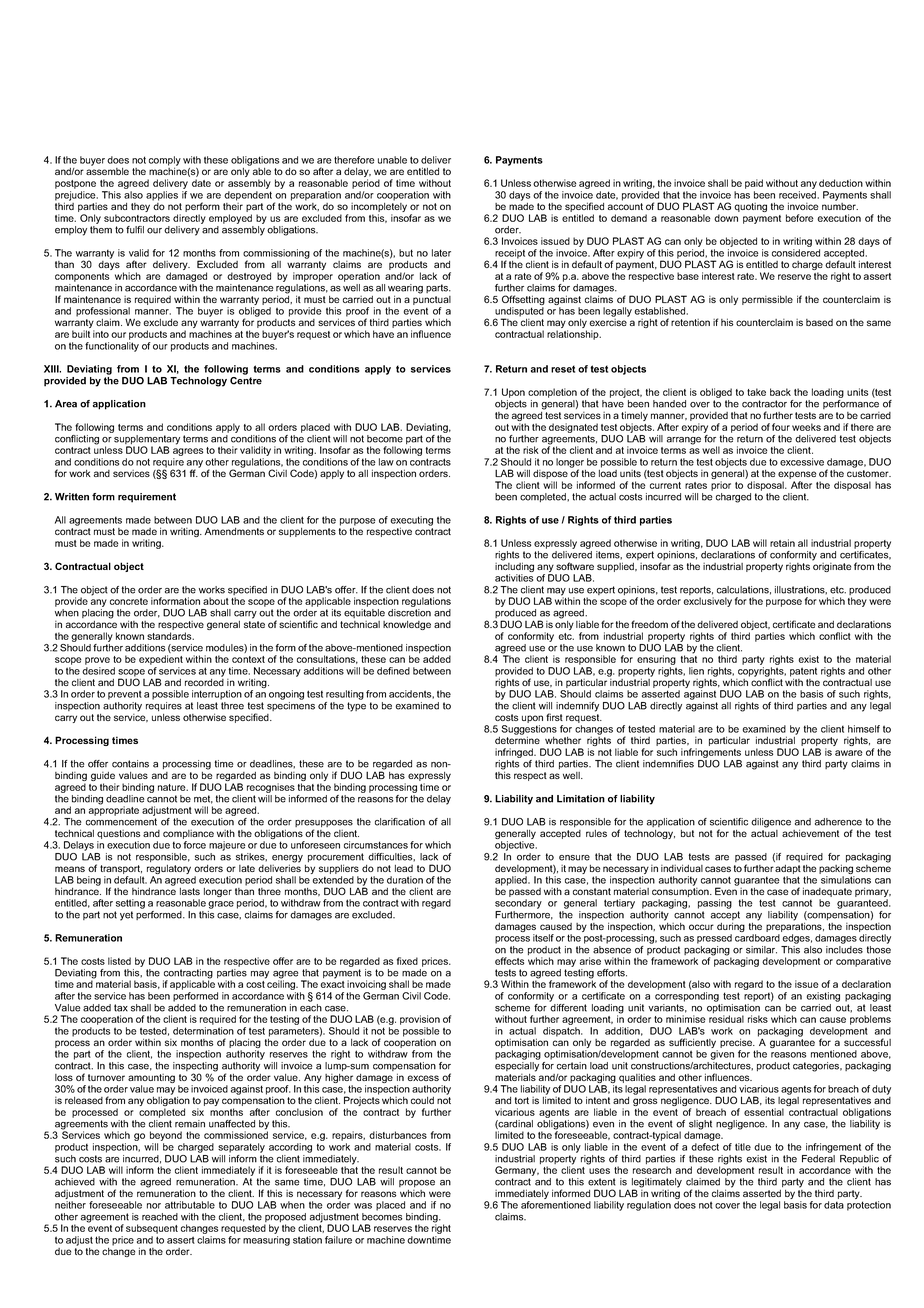 This screenshot has height=1308, width=924. What do you see at coordinates (121, 871) in the screenshot?
I see `transport` at bounding box center [121, 871].
